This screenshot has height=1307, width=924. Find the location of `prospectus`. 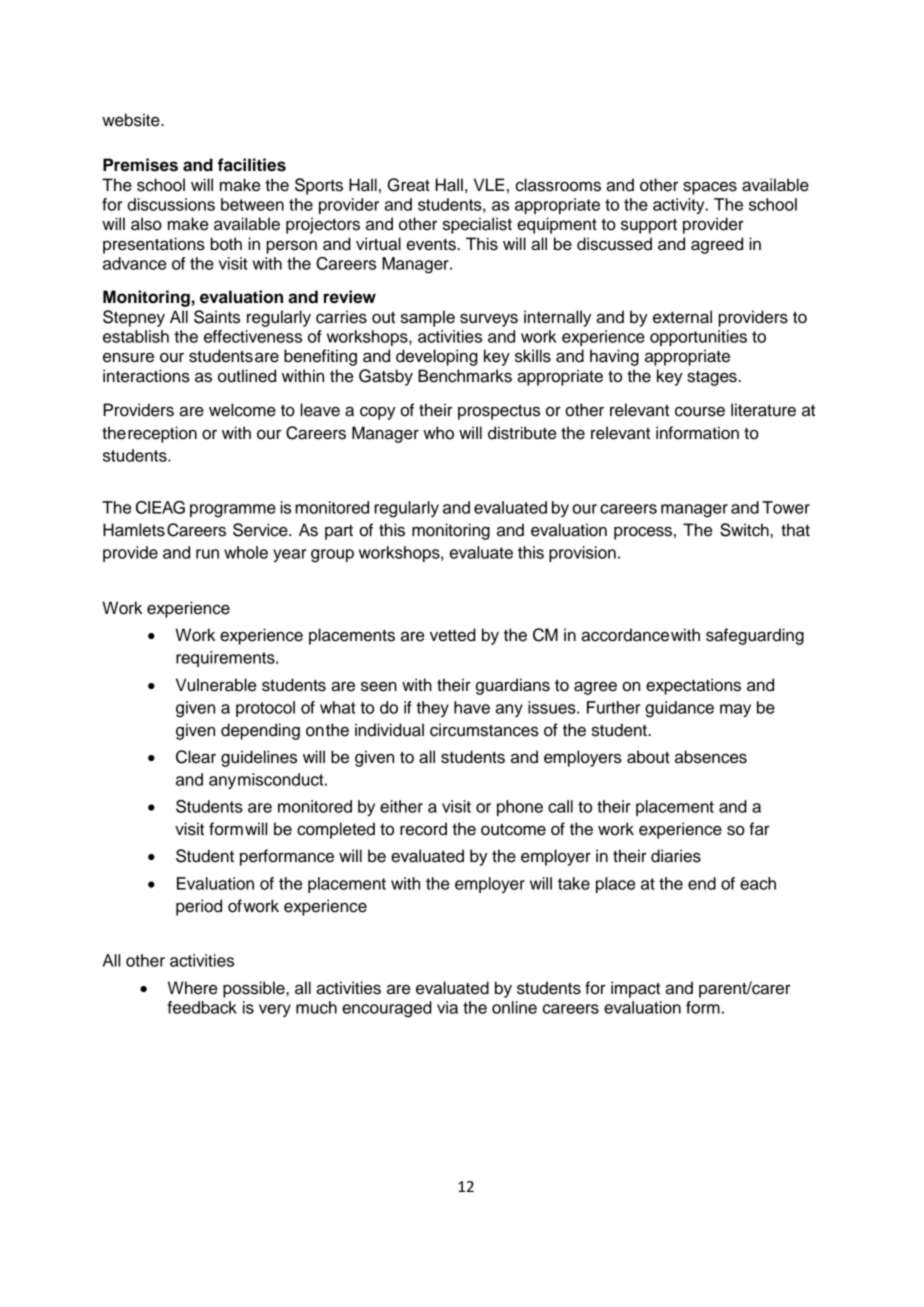

prospectus is located at coordinates (499, 412).
